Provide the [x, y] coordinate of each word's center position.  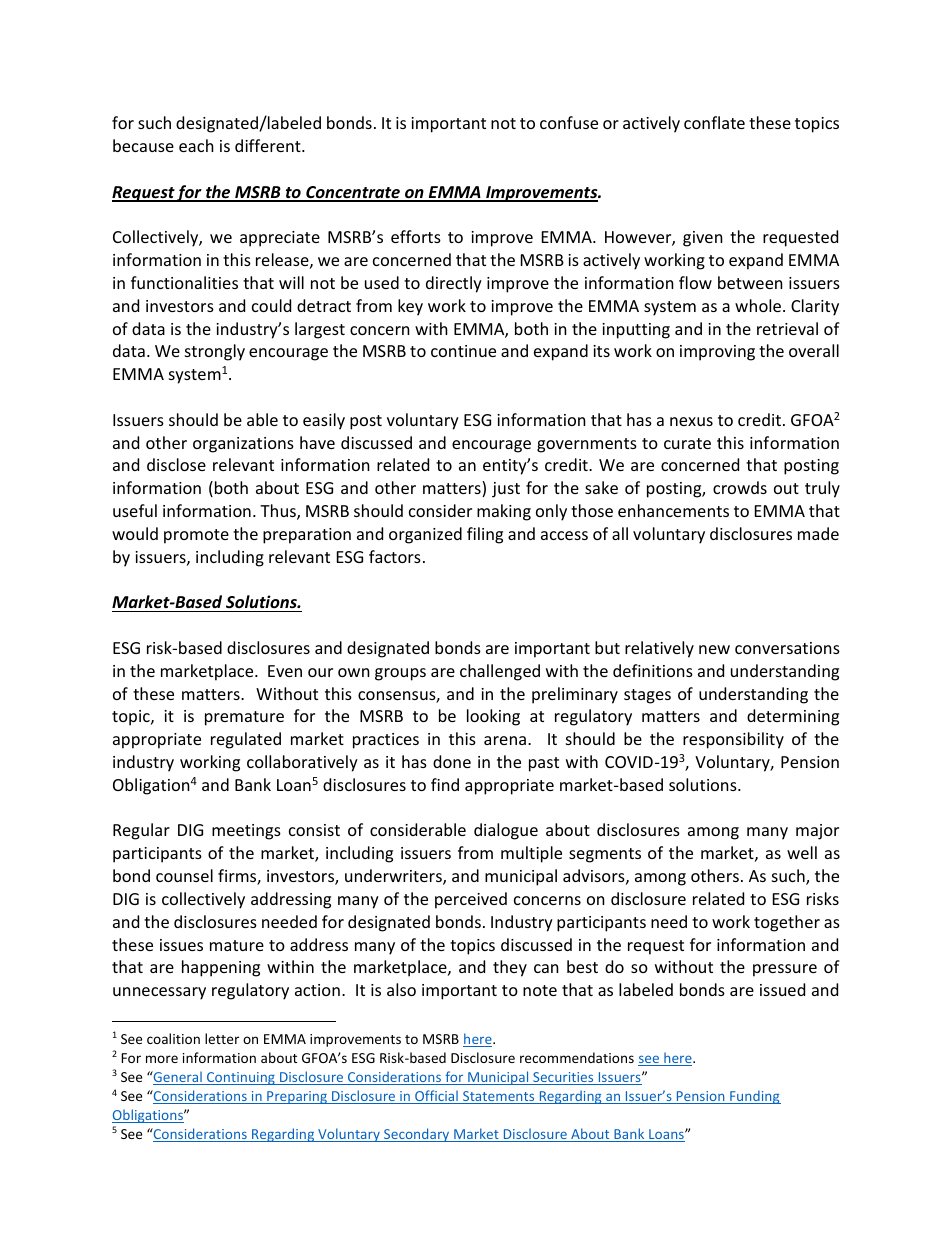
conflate [714, 122]
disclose [176, 464]
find [445, 784]
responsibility [733, 740]
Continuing [241, 1078]
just [506, 490]
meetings [246, 832]
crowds [740, 487]
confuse [569, 122]
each [196, 145]
